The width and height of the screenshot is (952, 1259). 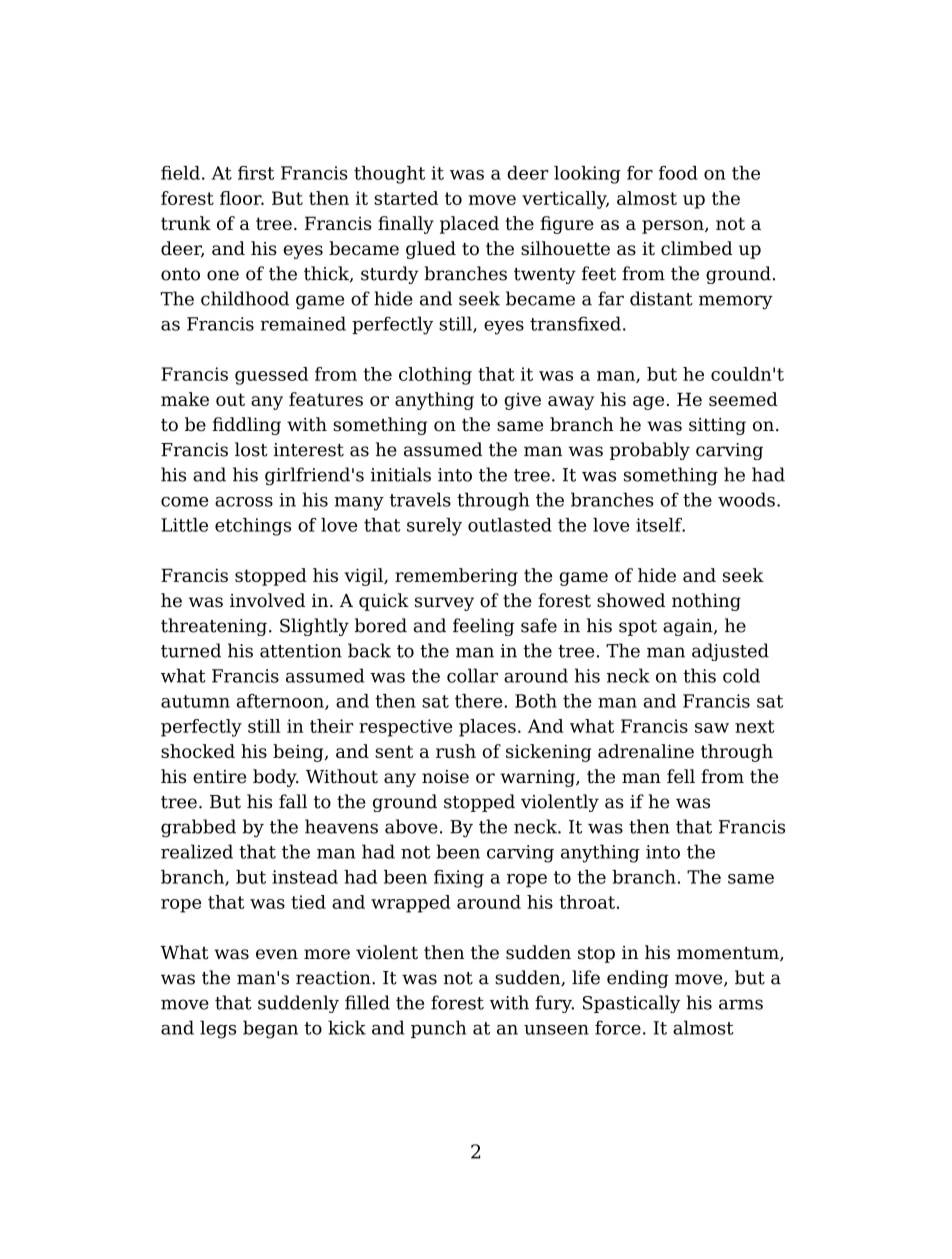 What do you see at coordinates (706, 602) in the screenshot?
I see `nothing` at bounding box center [706, 602].
